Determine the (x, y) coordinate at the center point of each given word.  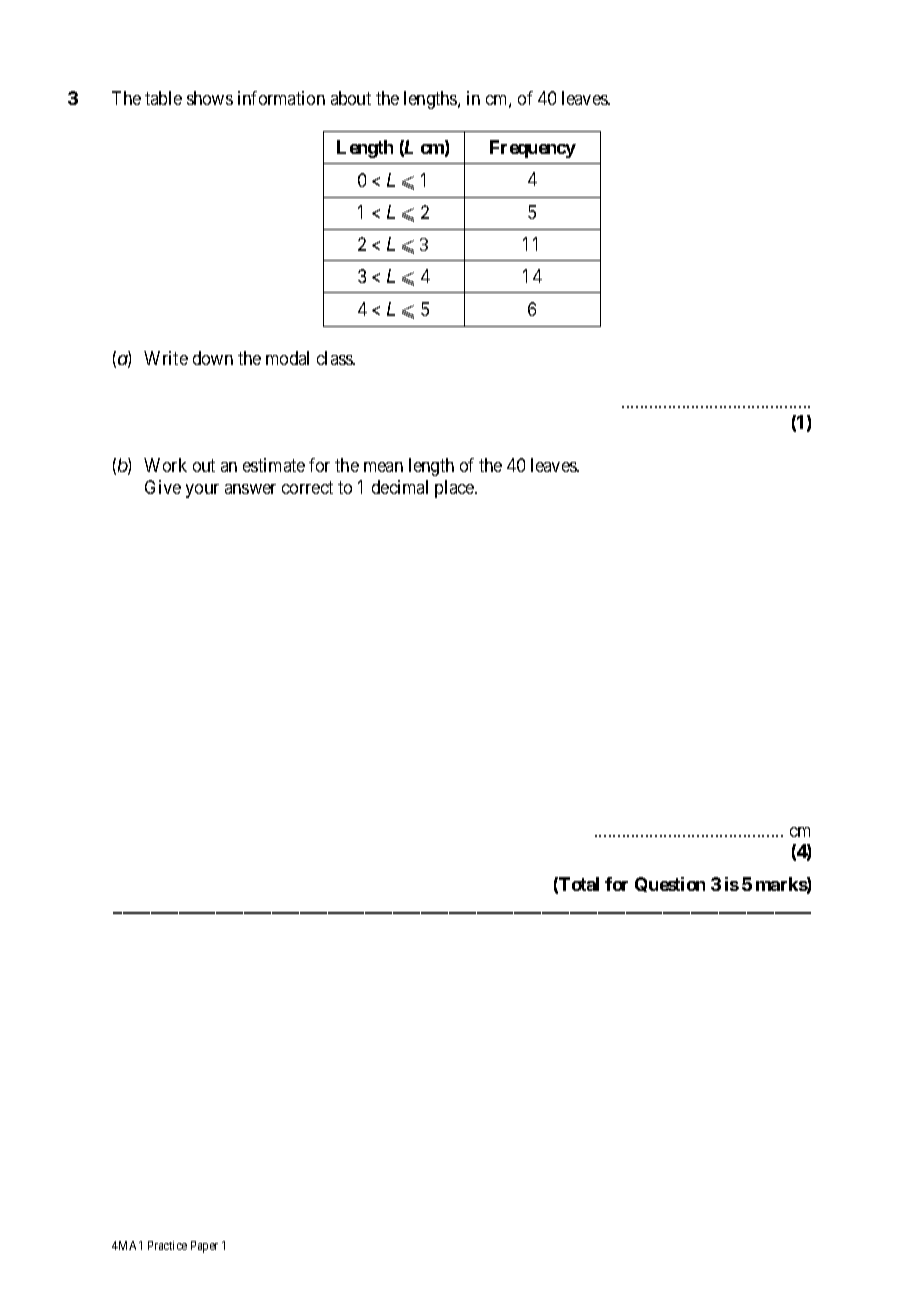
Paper (204, 1247)
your (202, 491)
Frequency (533, 149)
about (351, 98)
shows (210, 98)
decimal (400, 487)
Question (670, 884)
